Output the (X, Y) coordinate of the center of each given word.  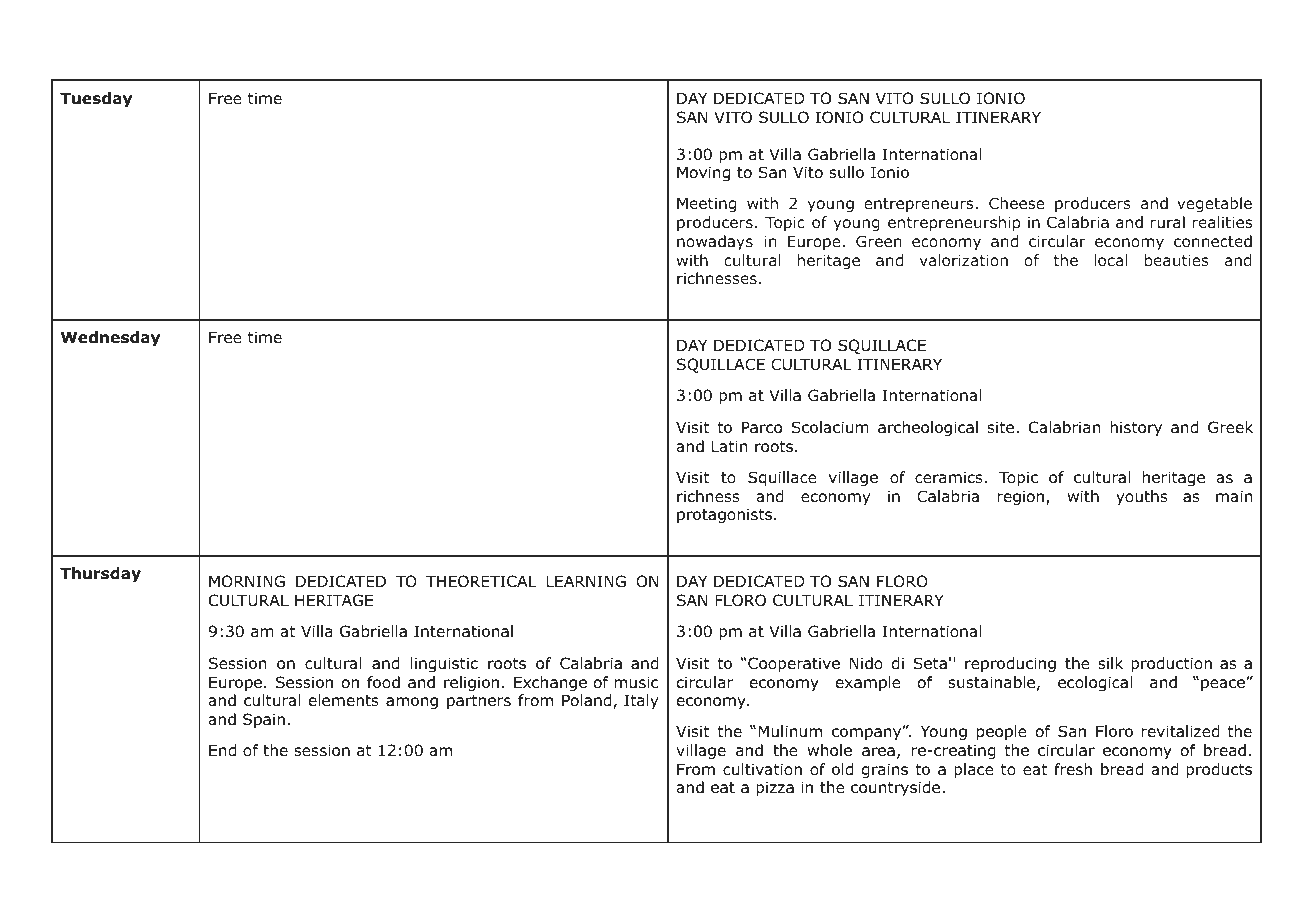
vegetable (1214, 204)
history (1136, 428)
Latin (729, 446)
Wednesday (110, 338)
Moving (703, 173)
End (222, 750)
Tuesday (96, 99)
